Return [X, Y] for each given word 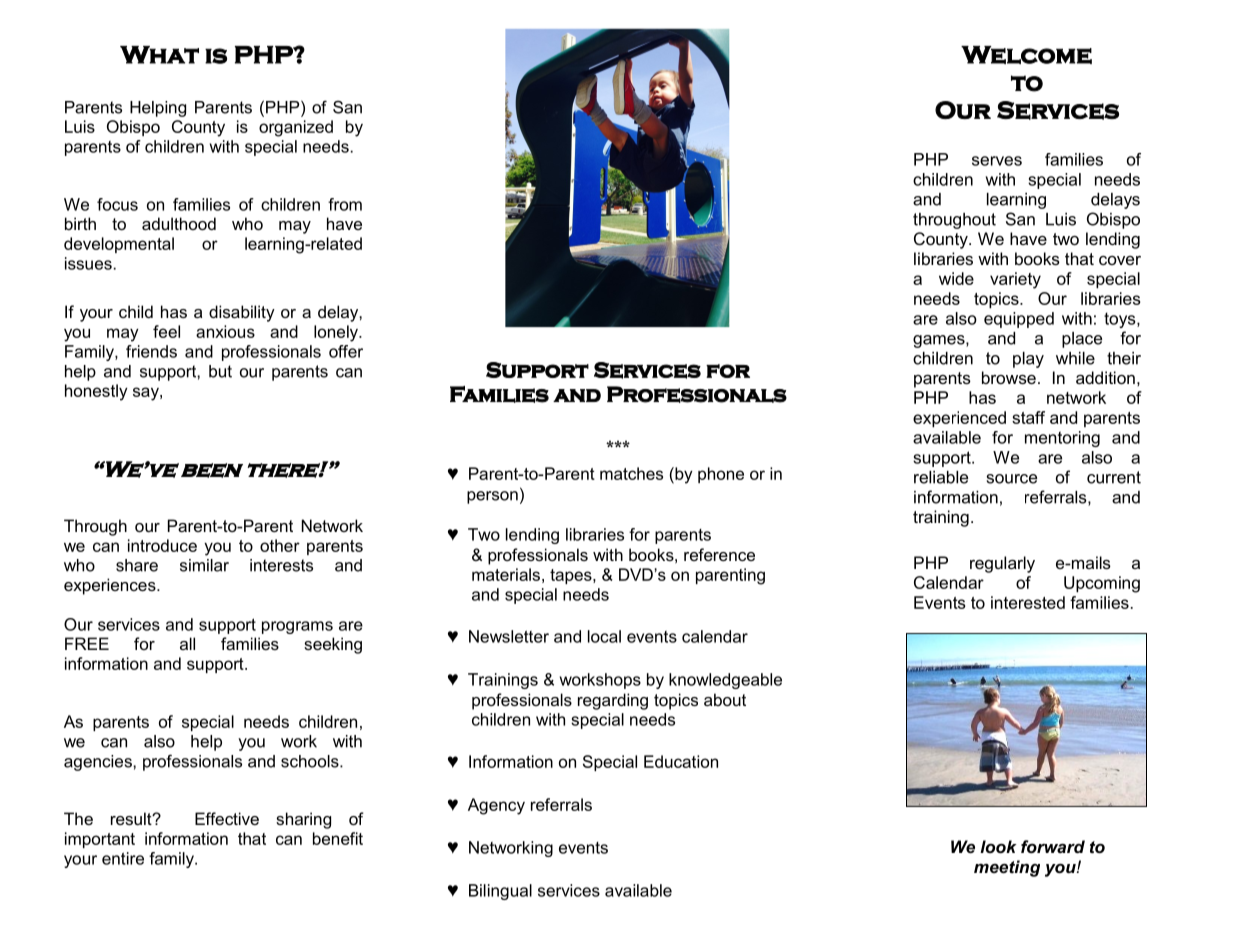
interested [1028, 602]
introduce [162, 545]
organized [296, 128]
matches [631, 473]
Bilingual [500, 892]
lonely [337, 333]
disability [242, 313]
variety [1015, 280]
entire [123, 858]
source [1012, 479]
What [159, 55]
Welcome [1026, 55]
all [187, 643]
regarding [613, 701]
